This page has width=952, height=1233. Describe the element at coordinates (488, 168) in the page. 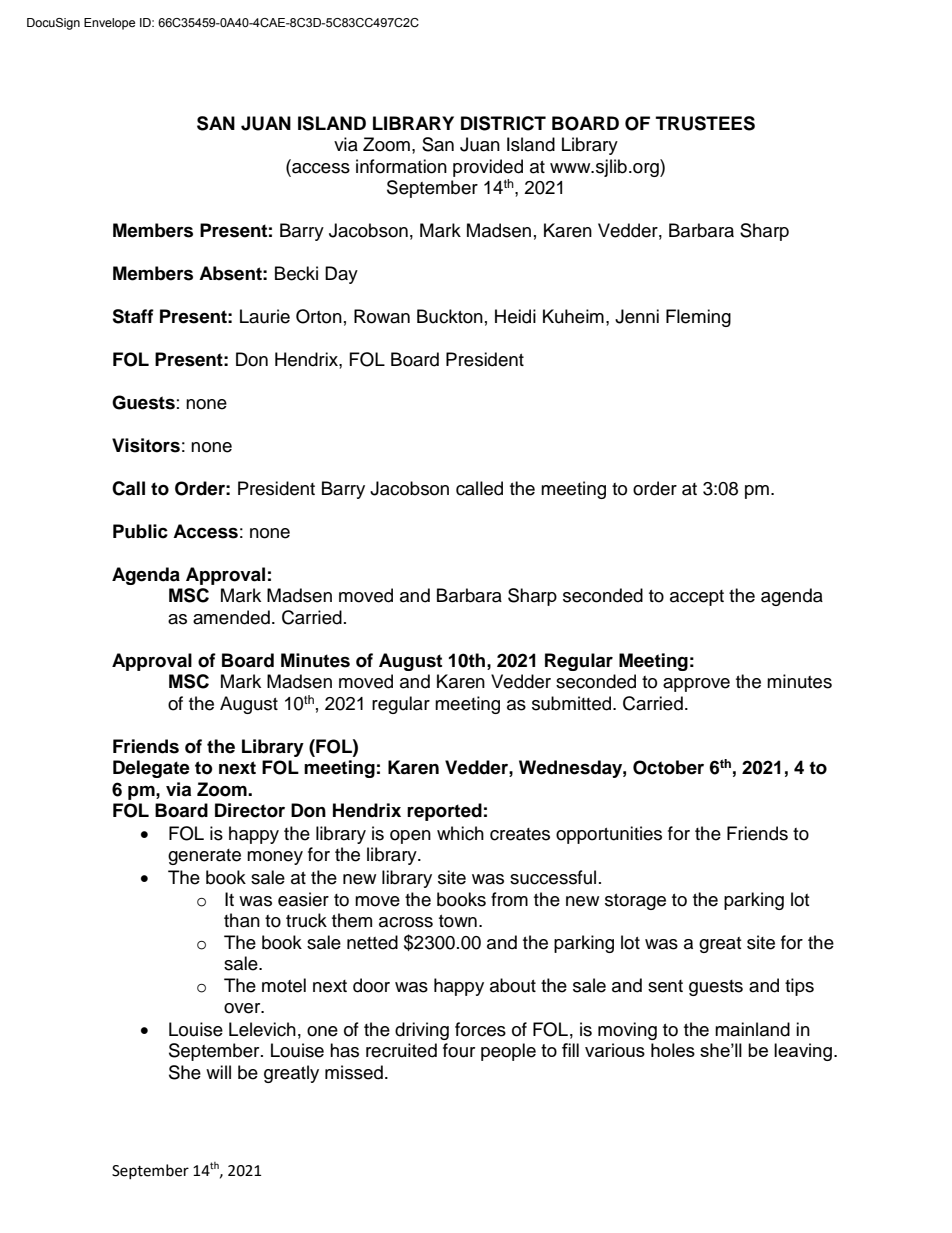

I see `provided` at that location.
